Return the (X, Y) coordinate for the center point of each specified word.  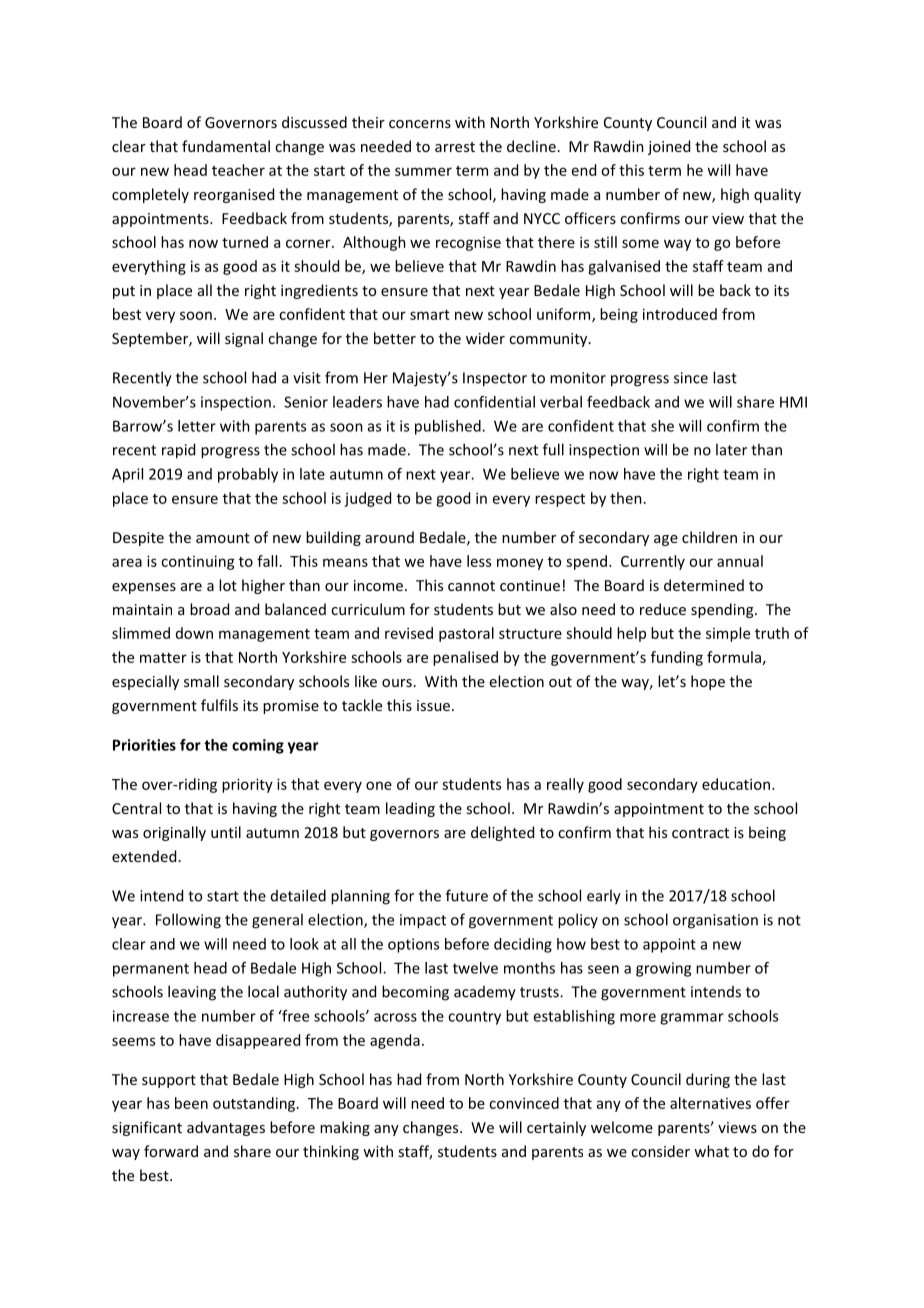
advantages (226, 1128)
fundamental (226, 146)
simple (728, 634)
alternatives (710, 1103)
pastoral (466, 634)
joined (669, 147)
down (194, 633)
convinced (524, 1103)
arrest (455, 147)
